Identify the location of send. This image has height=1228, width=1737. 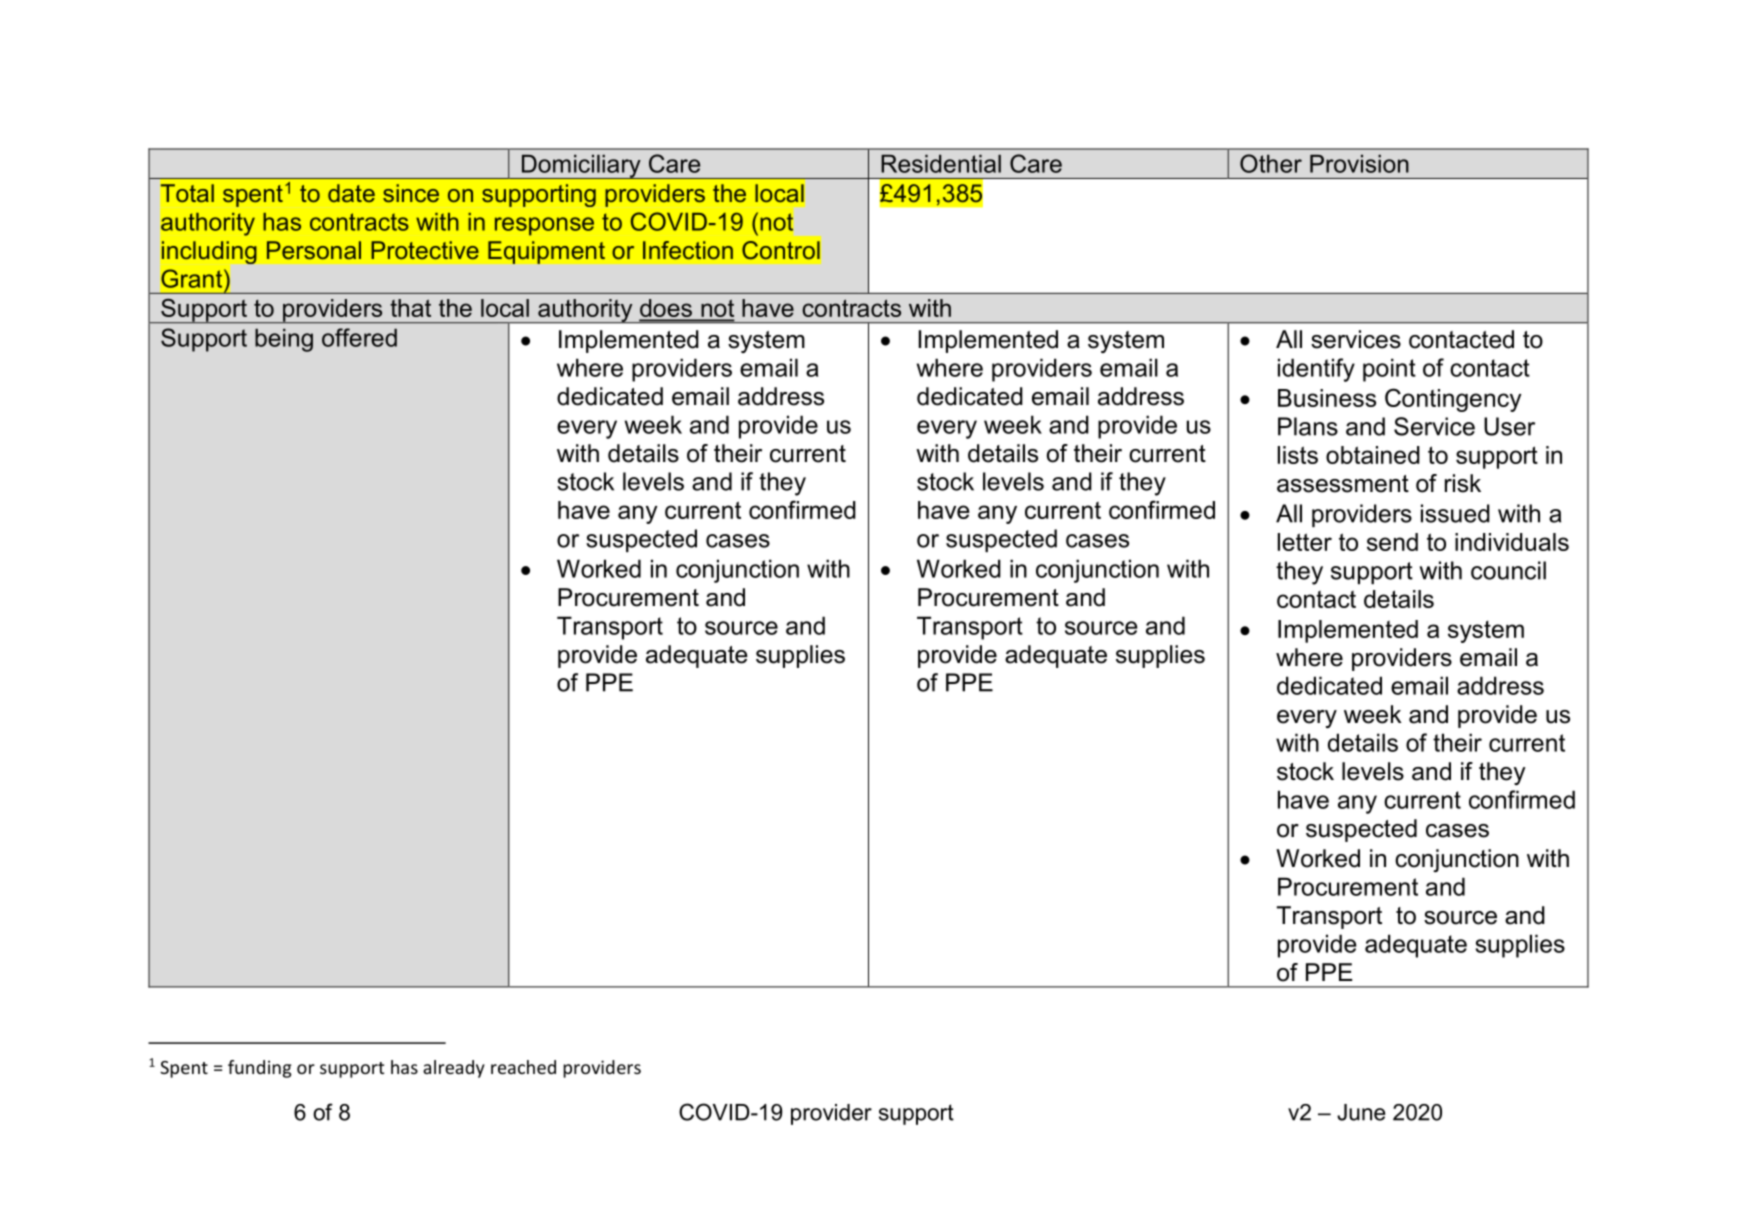
(1392, 542).
